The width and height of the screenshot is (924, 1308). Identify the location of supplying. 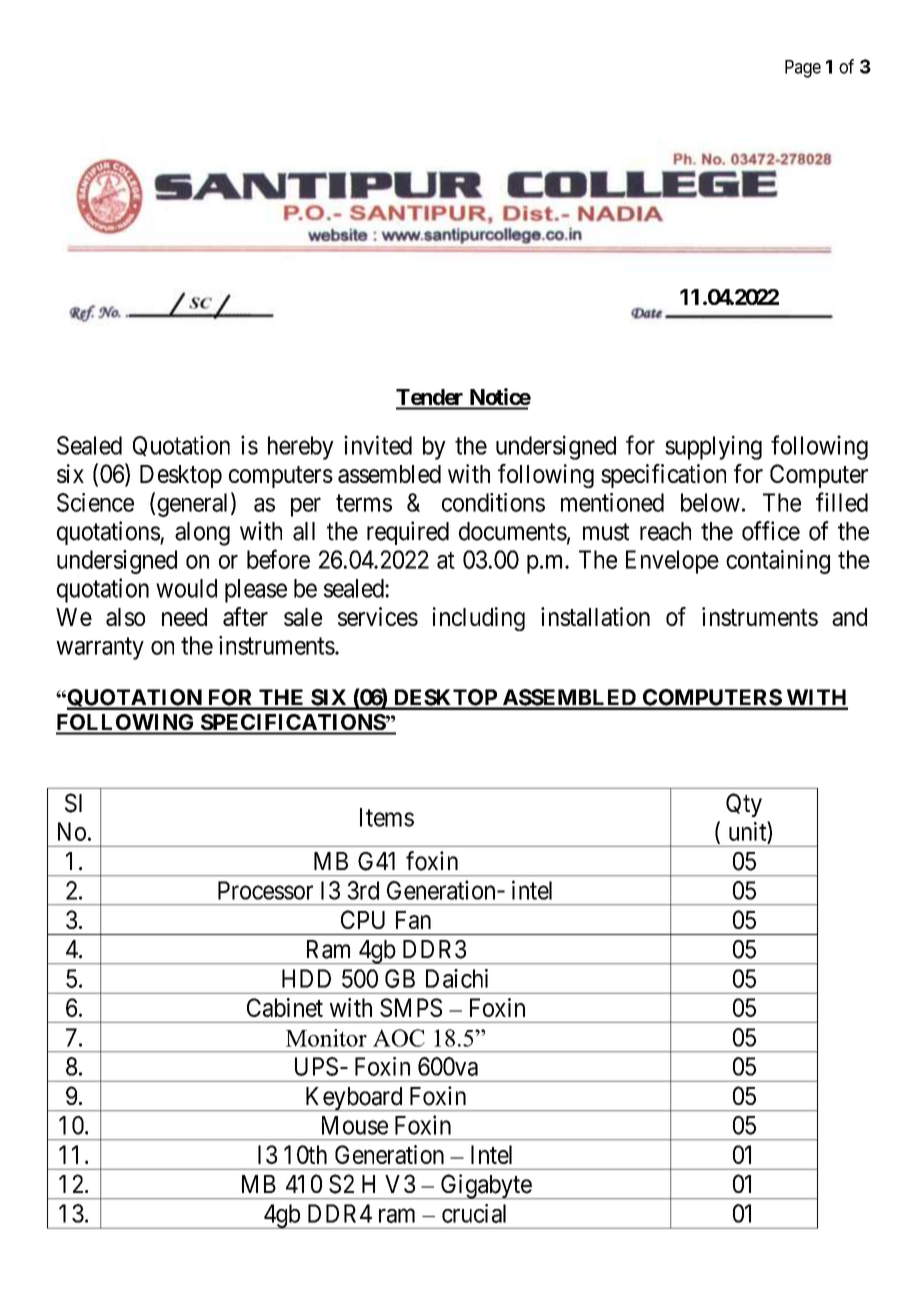
(713, 447).
